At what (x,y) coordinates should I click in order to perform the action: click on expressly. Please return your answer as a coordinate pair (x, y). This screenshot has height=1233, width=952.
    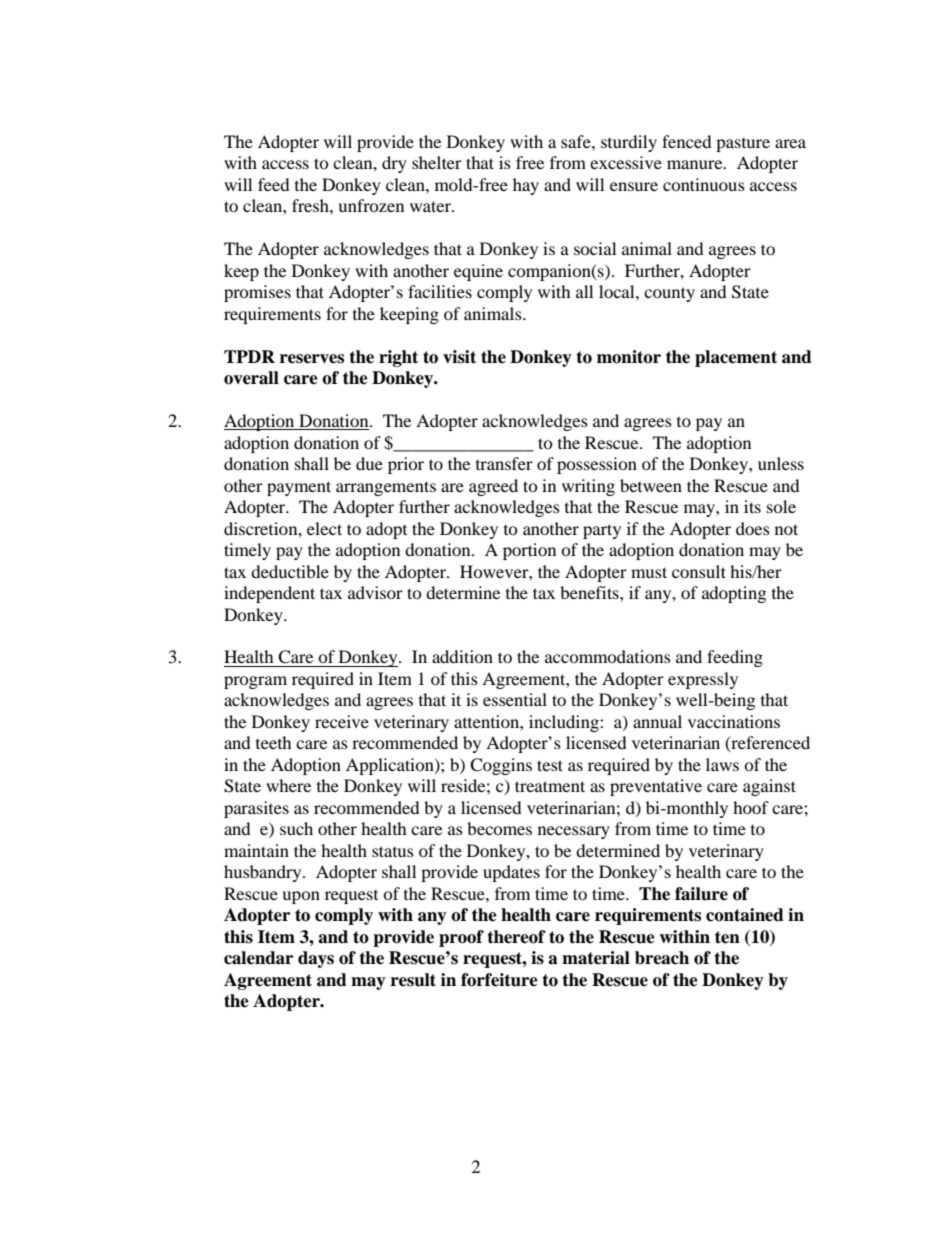
    Looking at the image, I should click on (703, 680).
